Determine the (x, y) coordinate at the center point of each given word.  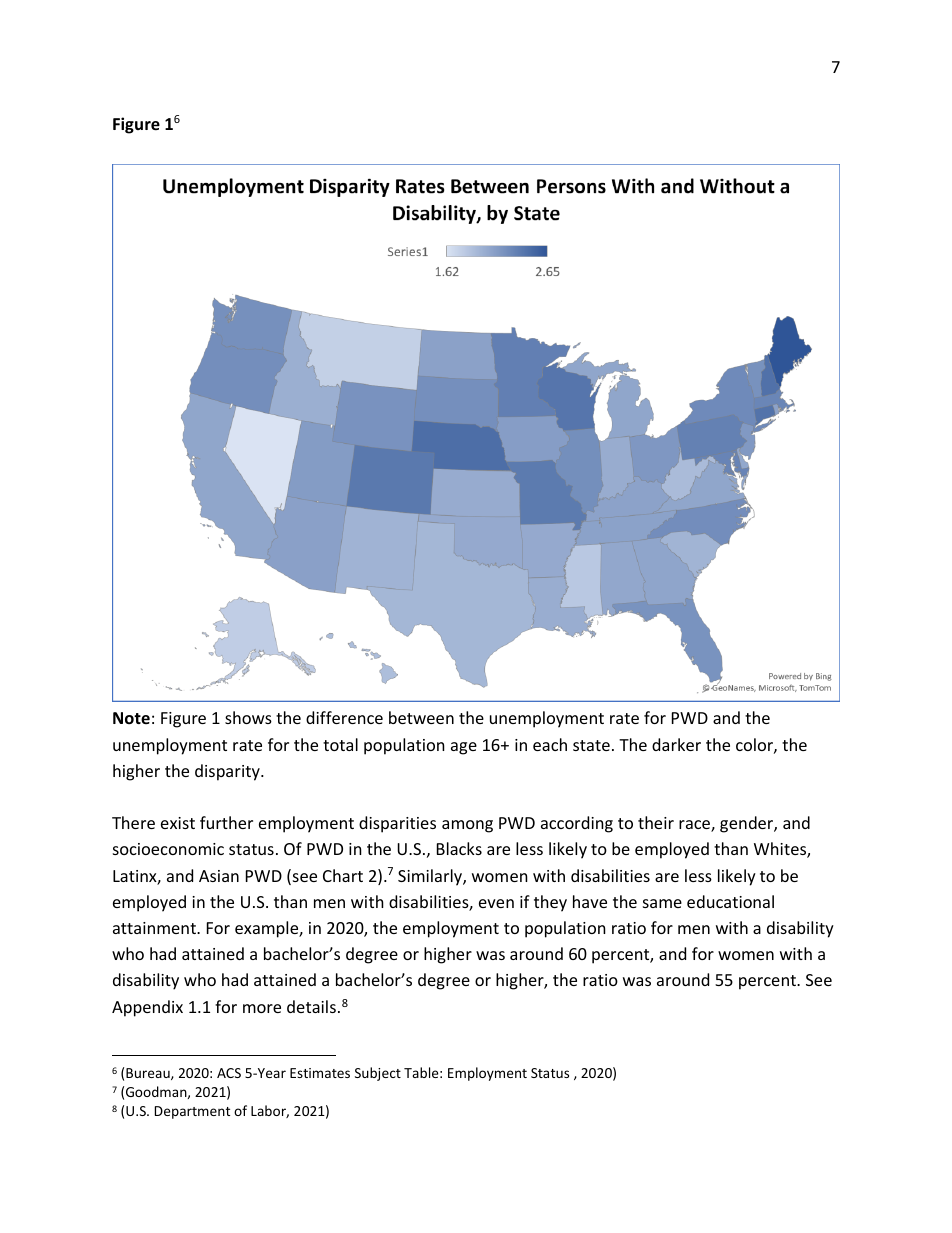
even (496, 903)
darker (676, 744)
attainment (155, 928)
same (662, 903)
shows (248, 717)
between (421, 717)
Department (192, 1112)
